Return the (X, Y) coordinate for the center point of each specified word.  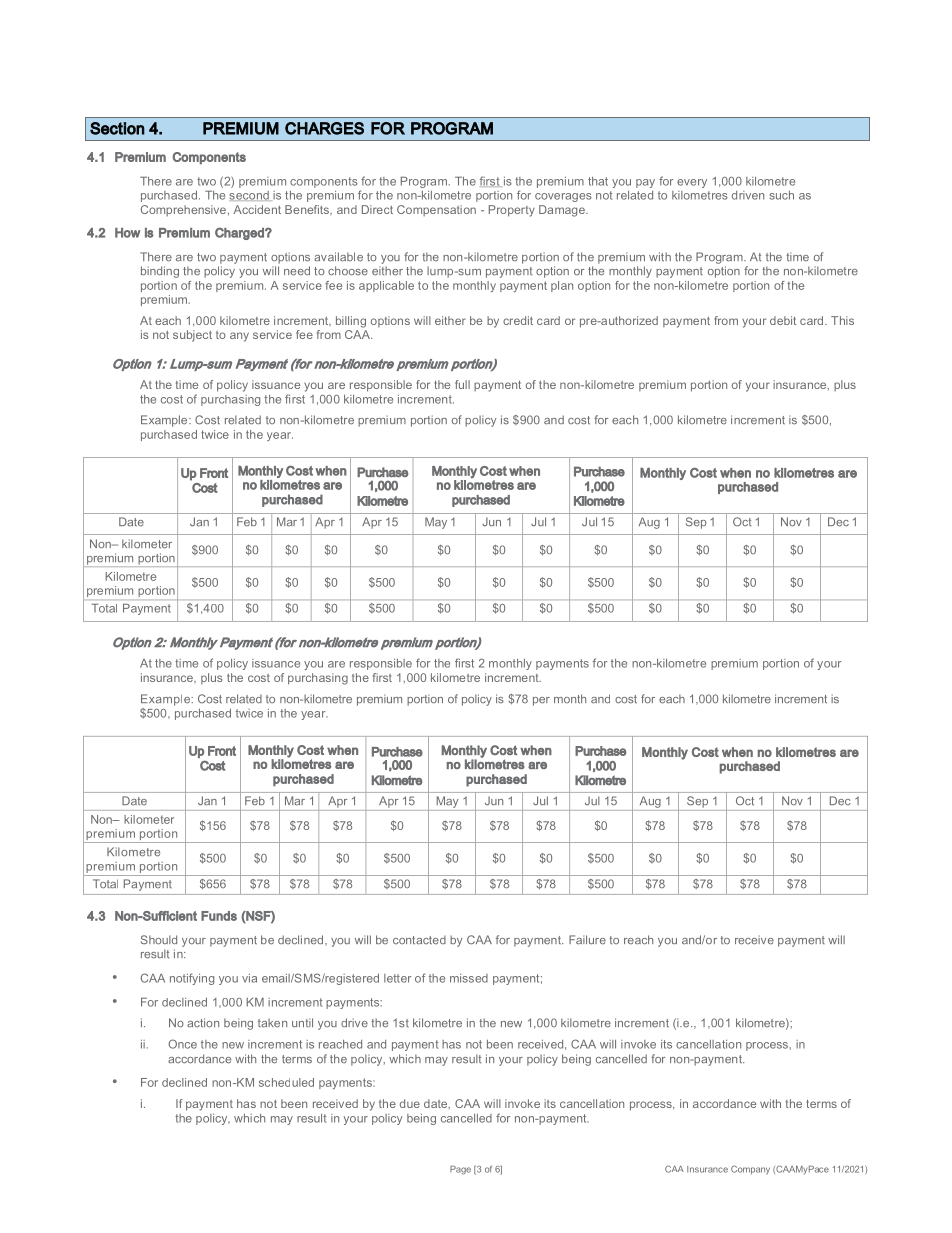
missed (469, 978)
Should (159, 940)
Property (512, 211)
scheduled (286, 1082)
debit (783, 320)
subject (192, 336)
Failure (587, 940)
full (462, 384)
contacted (419, 940)
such (781, 195)
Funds (219, 916)
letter (397, 978)
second (250, 196)
